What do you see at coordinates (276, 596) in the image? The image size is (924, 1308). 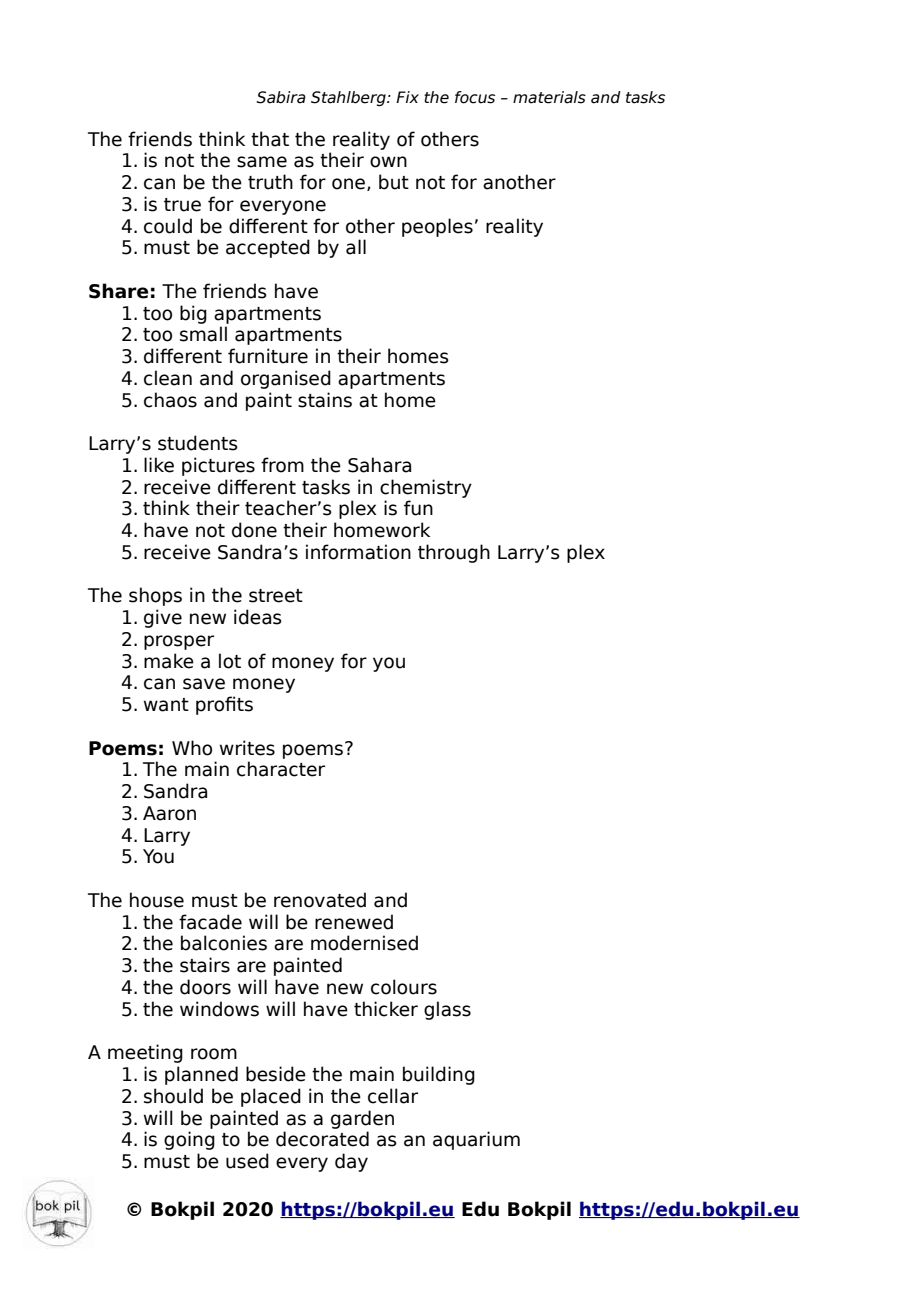 I see `street` at bounding box center [276, 596].
